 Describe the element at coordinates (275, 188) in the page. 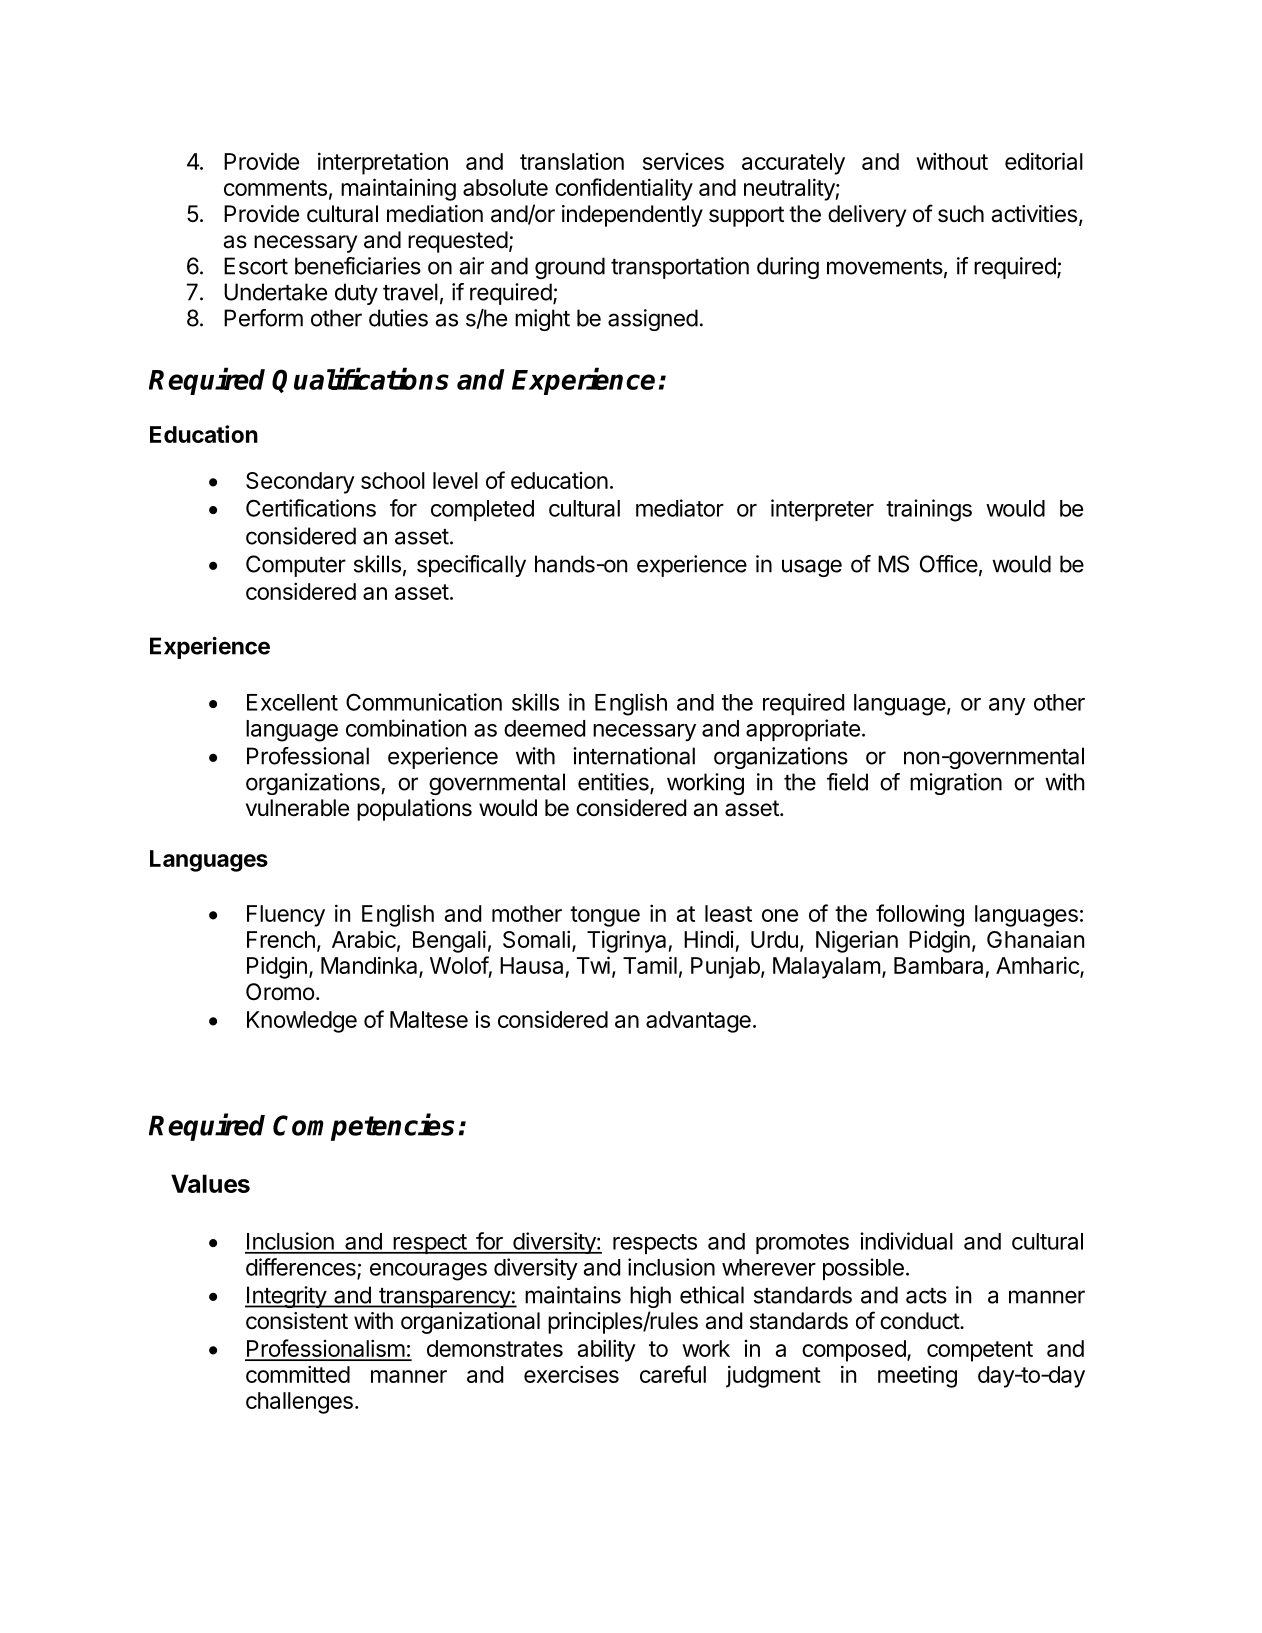

I see `comments` at that location.
